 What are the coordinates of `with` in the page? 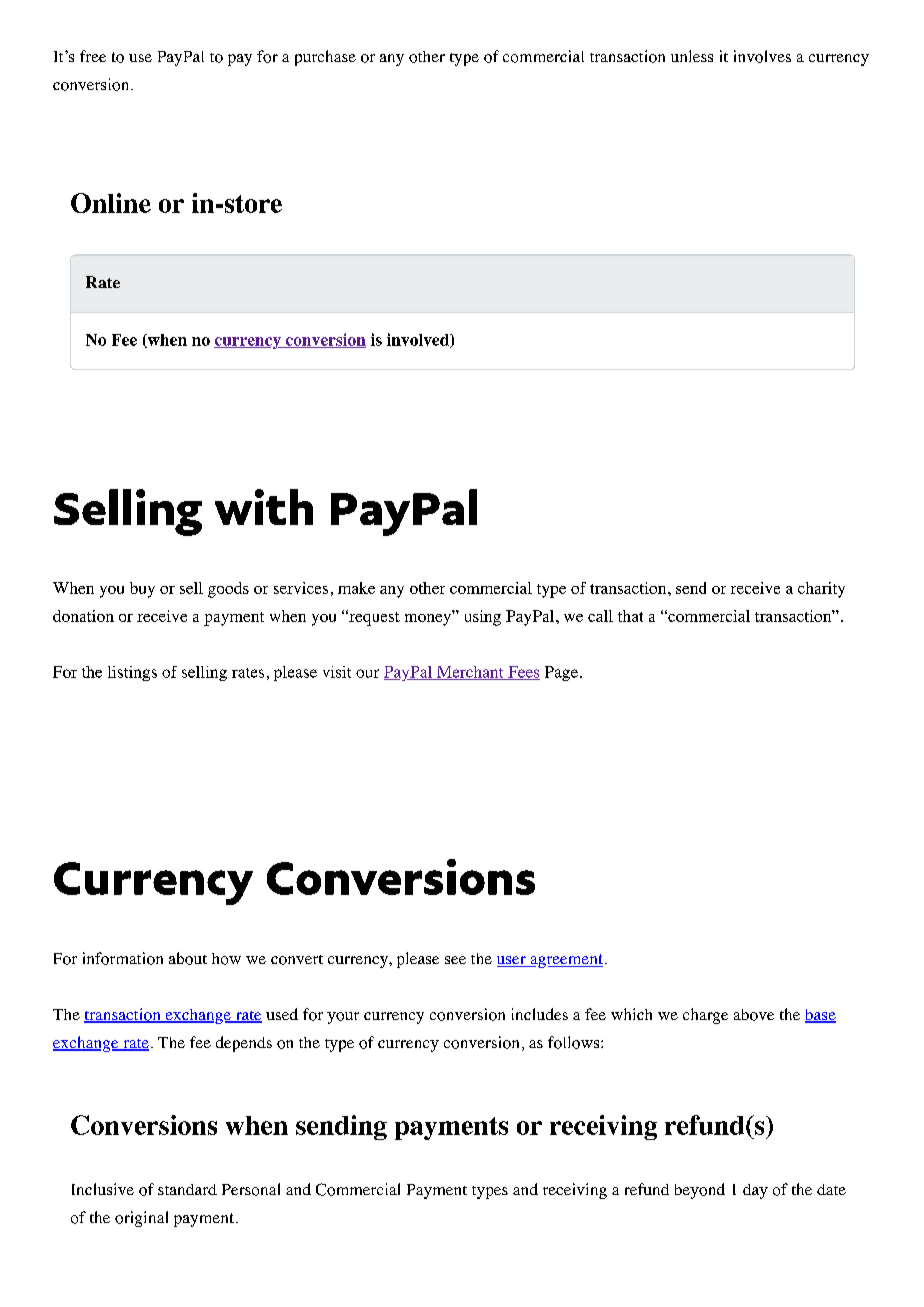 It's located at (264, 507).
